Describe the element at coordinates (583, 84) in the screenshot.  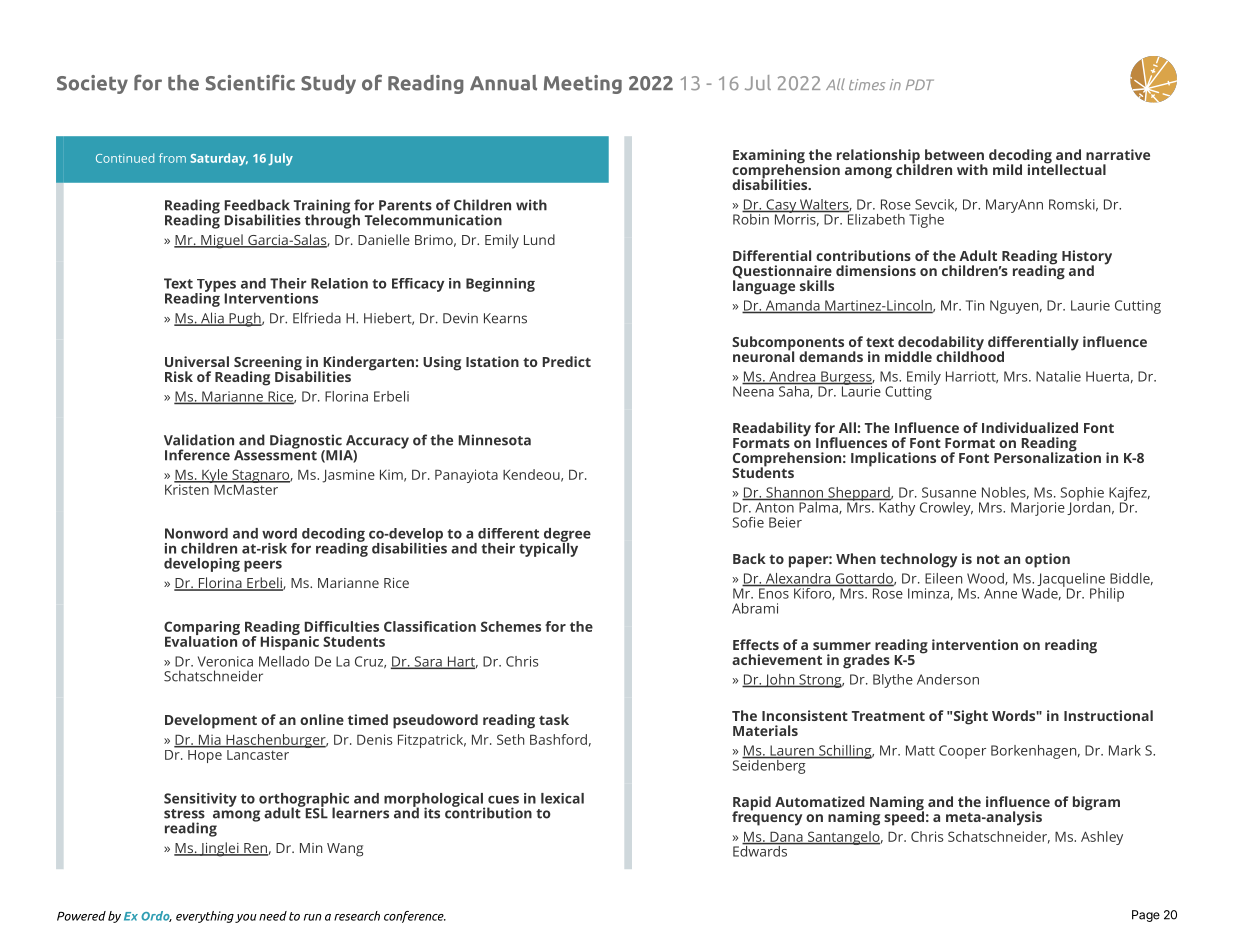
I see `Meeting` at that location.
